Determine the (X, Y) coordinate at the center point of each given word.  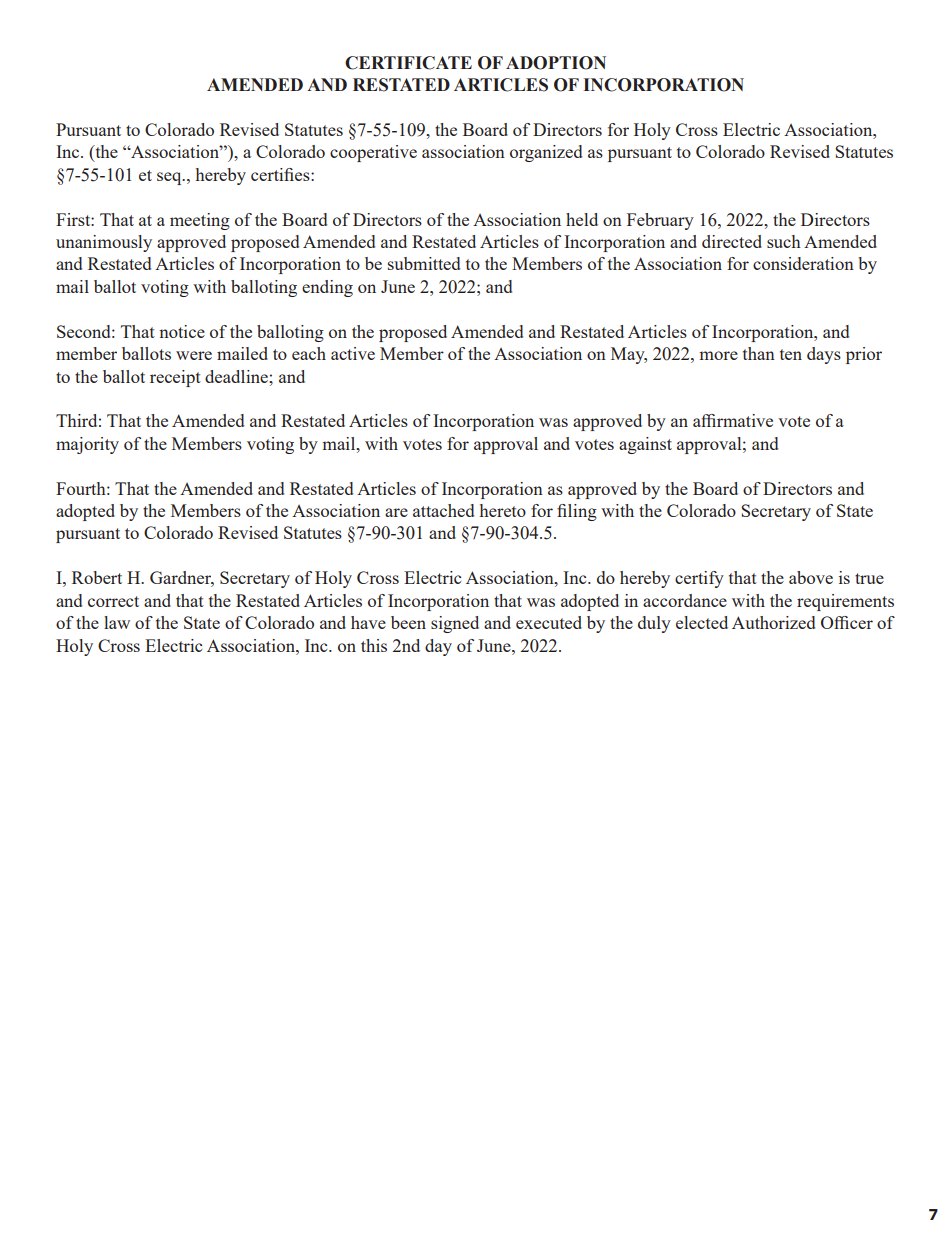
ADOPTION (556, 63)
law (117, 622)
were (194, 355)
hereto (503, 510)
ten (791, 354)
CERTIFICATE (408, 63)
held (582, 219)
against (645, 445)
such (784, 241)
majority (87, 445)
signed (455, 624)
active (353, 353)
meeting (200, 221)
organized (546, 153)
